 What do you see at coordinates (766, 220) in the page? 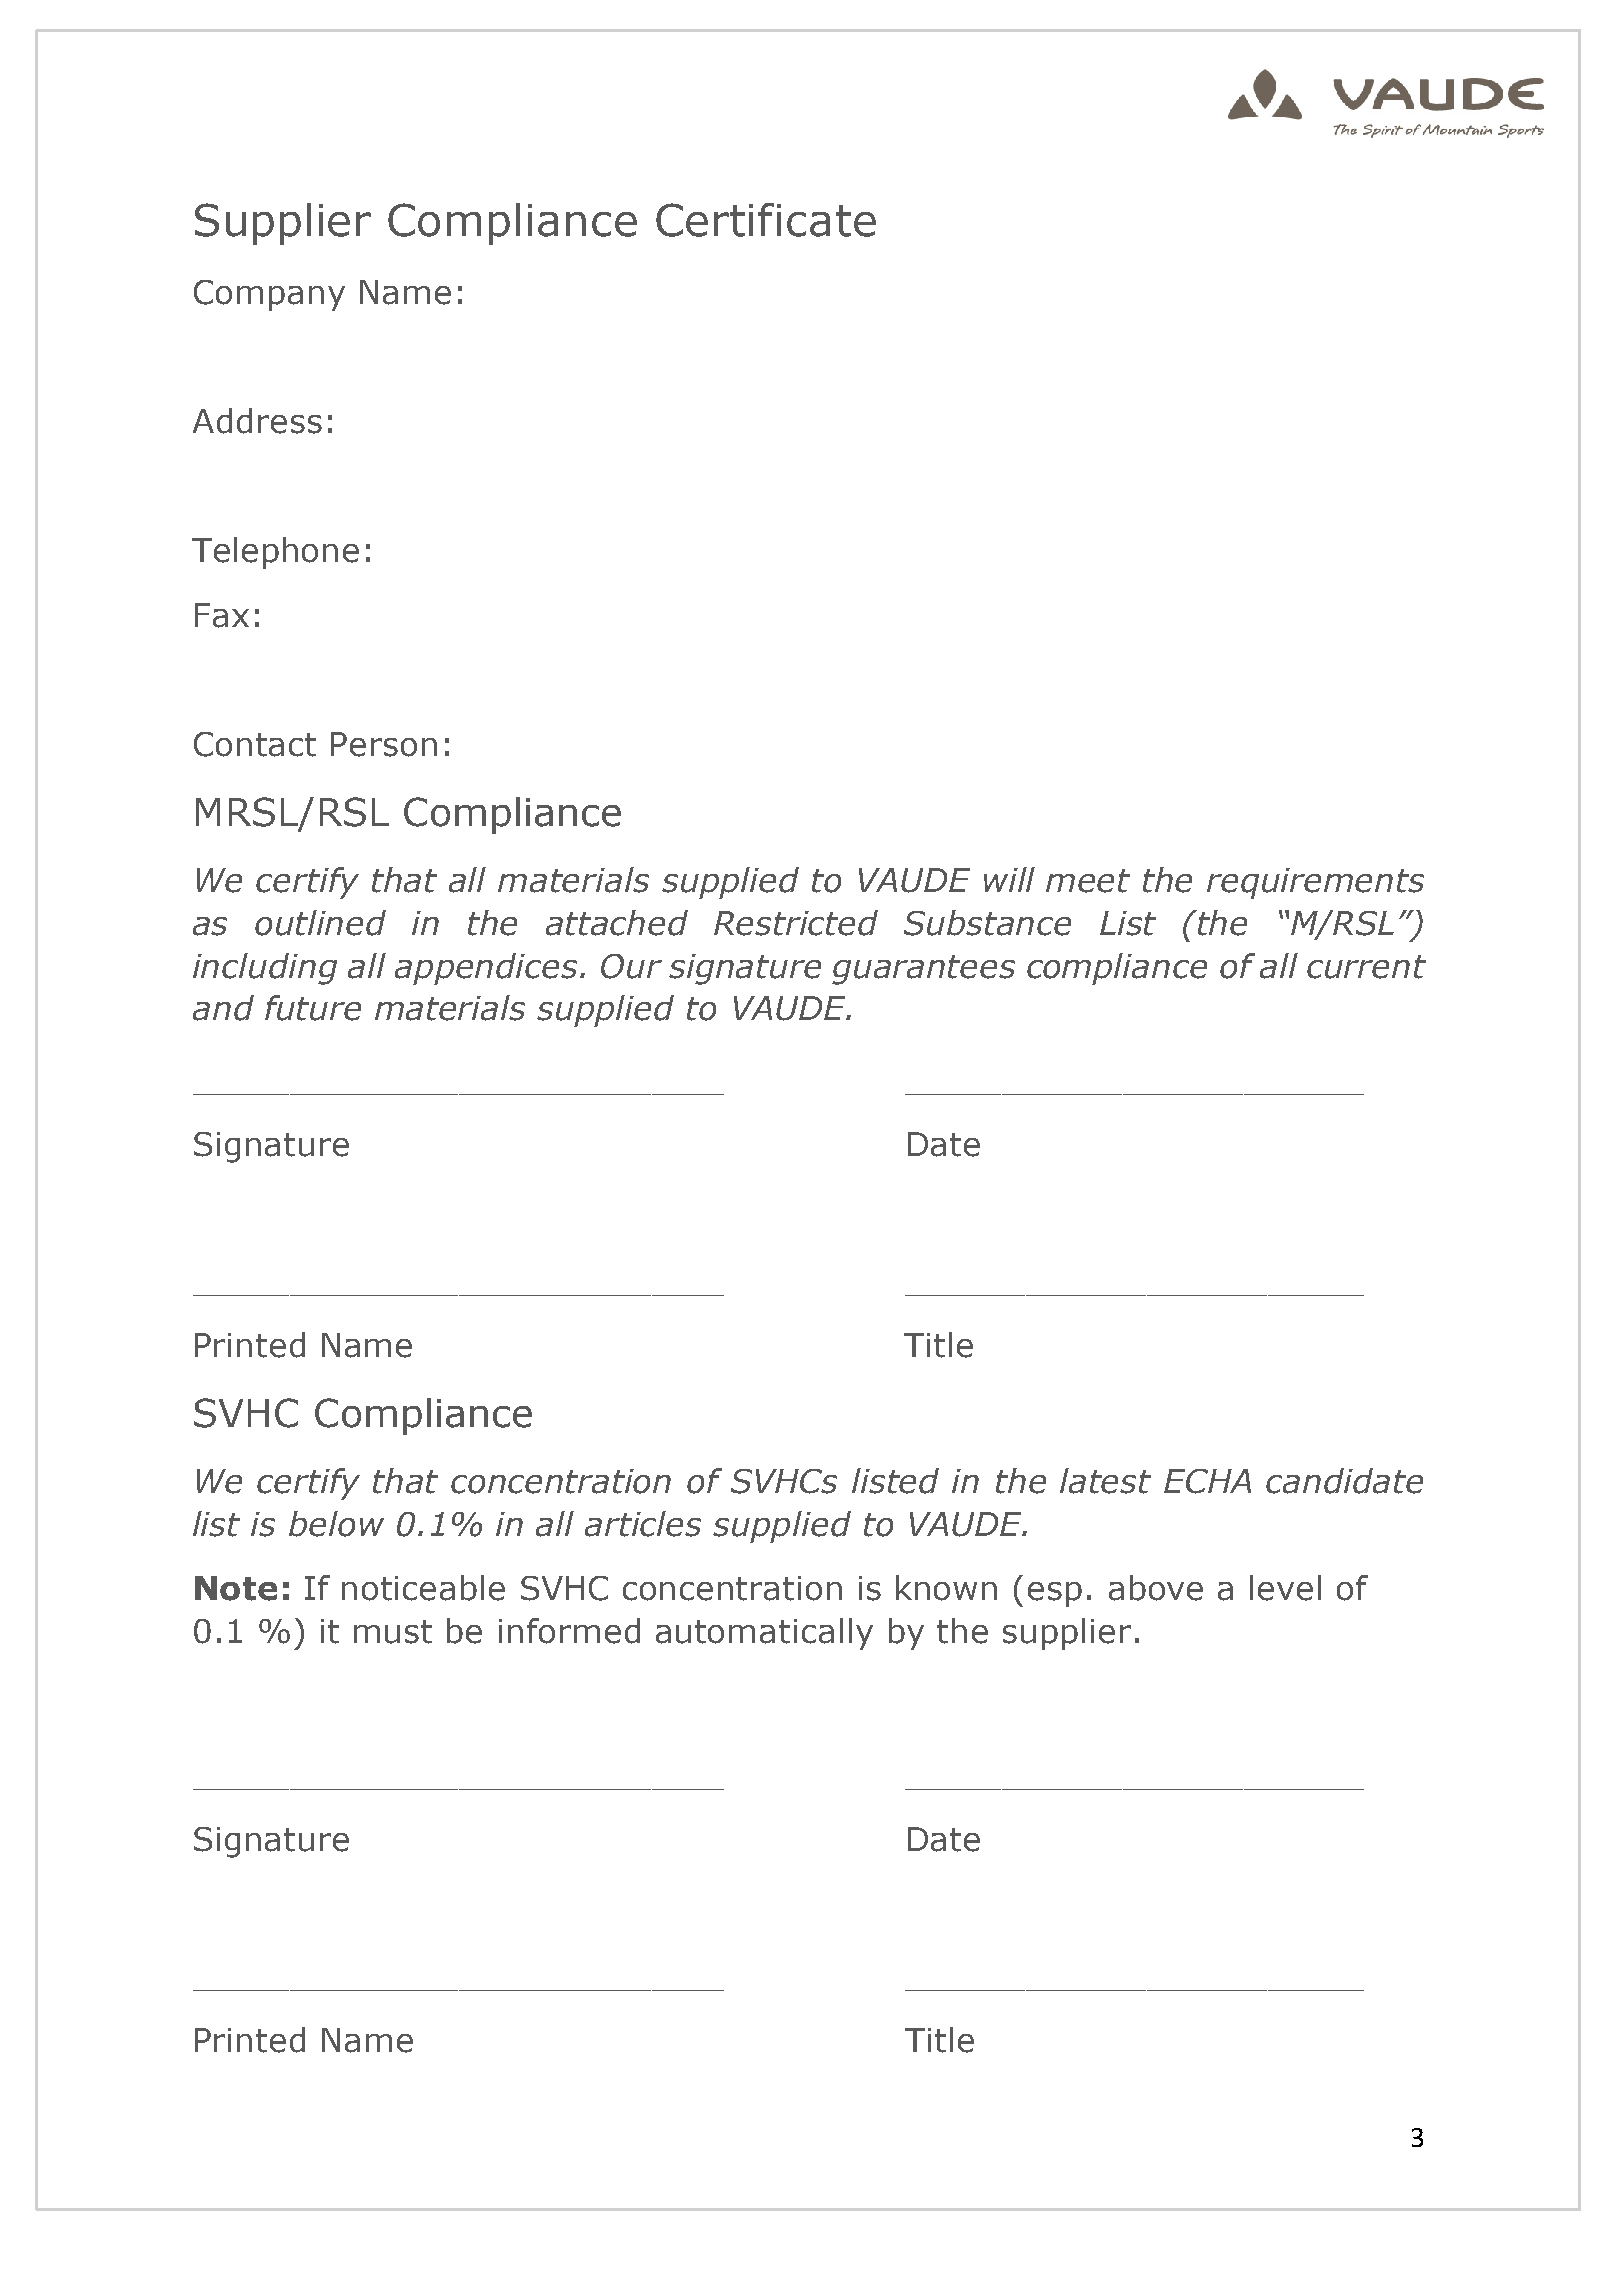
I see `Certificate` at bounding box center [766, 220].
